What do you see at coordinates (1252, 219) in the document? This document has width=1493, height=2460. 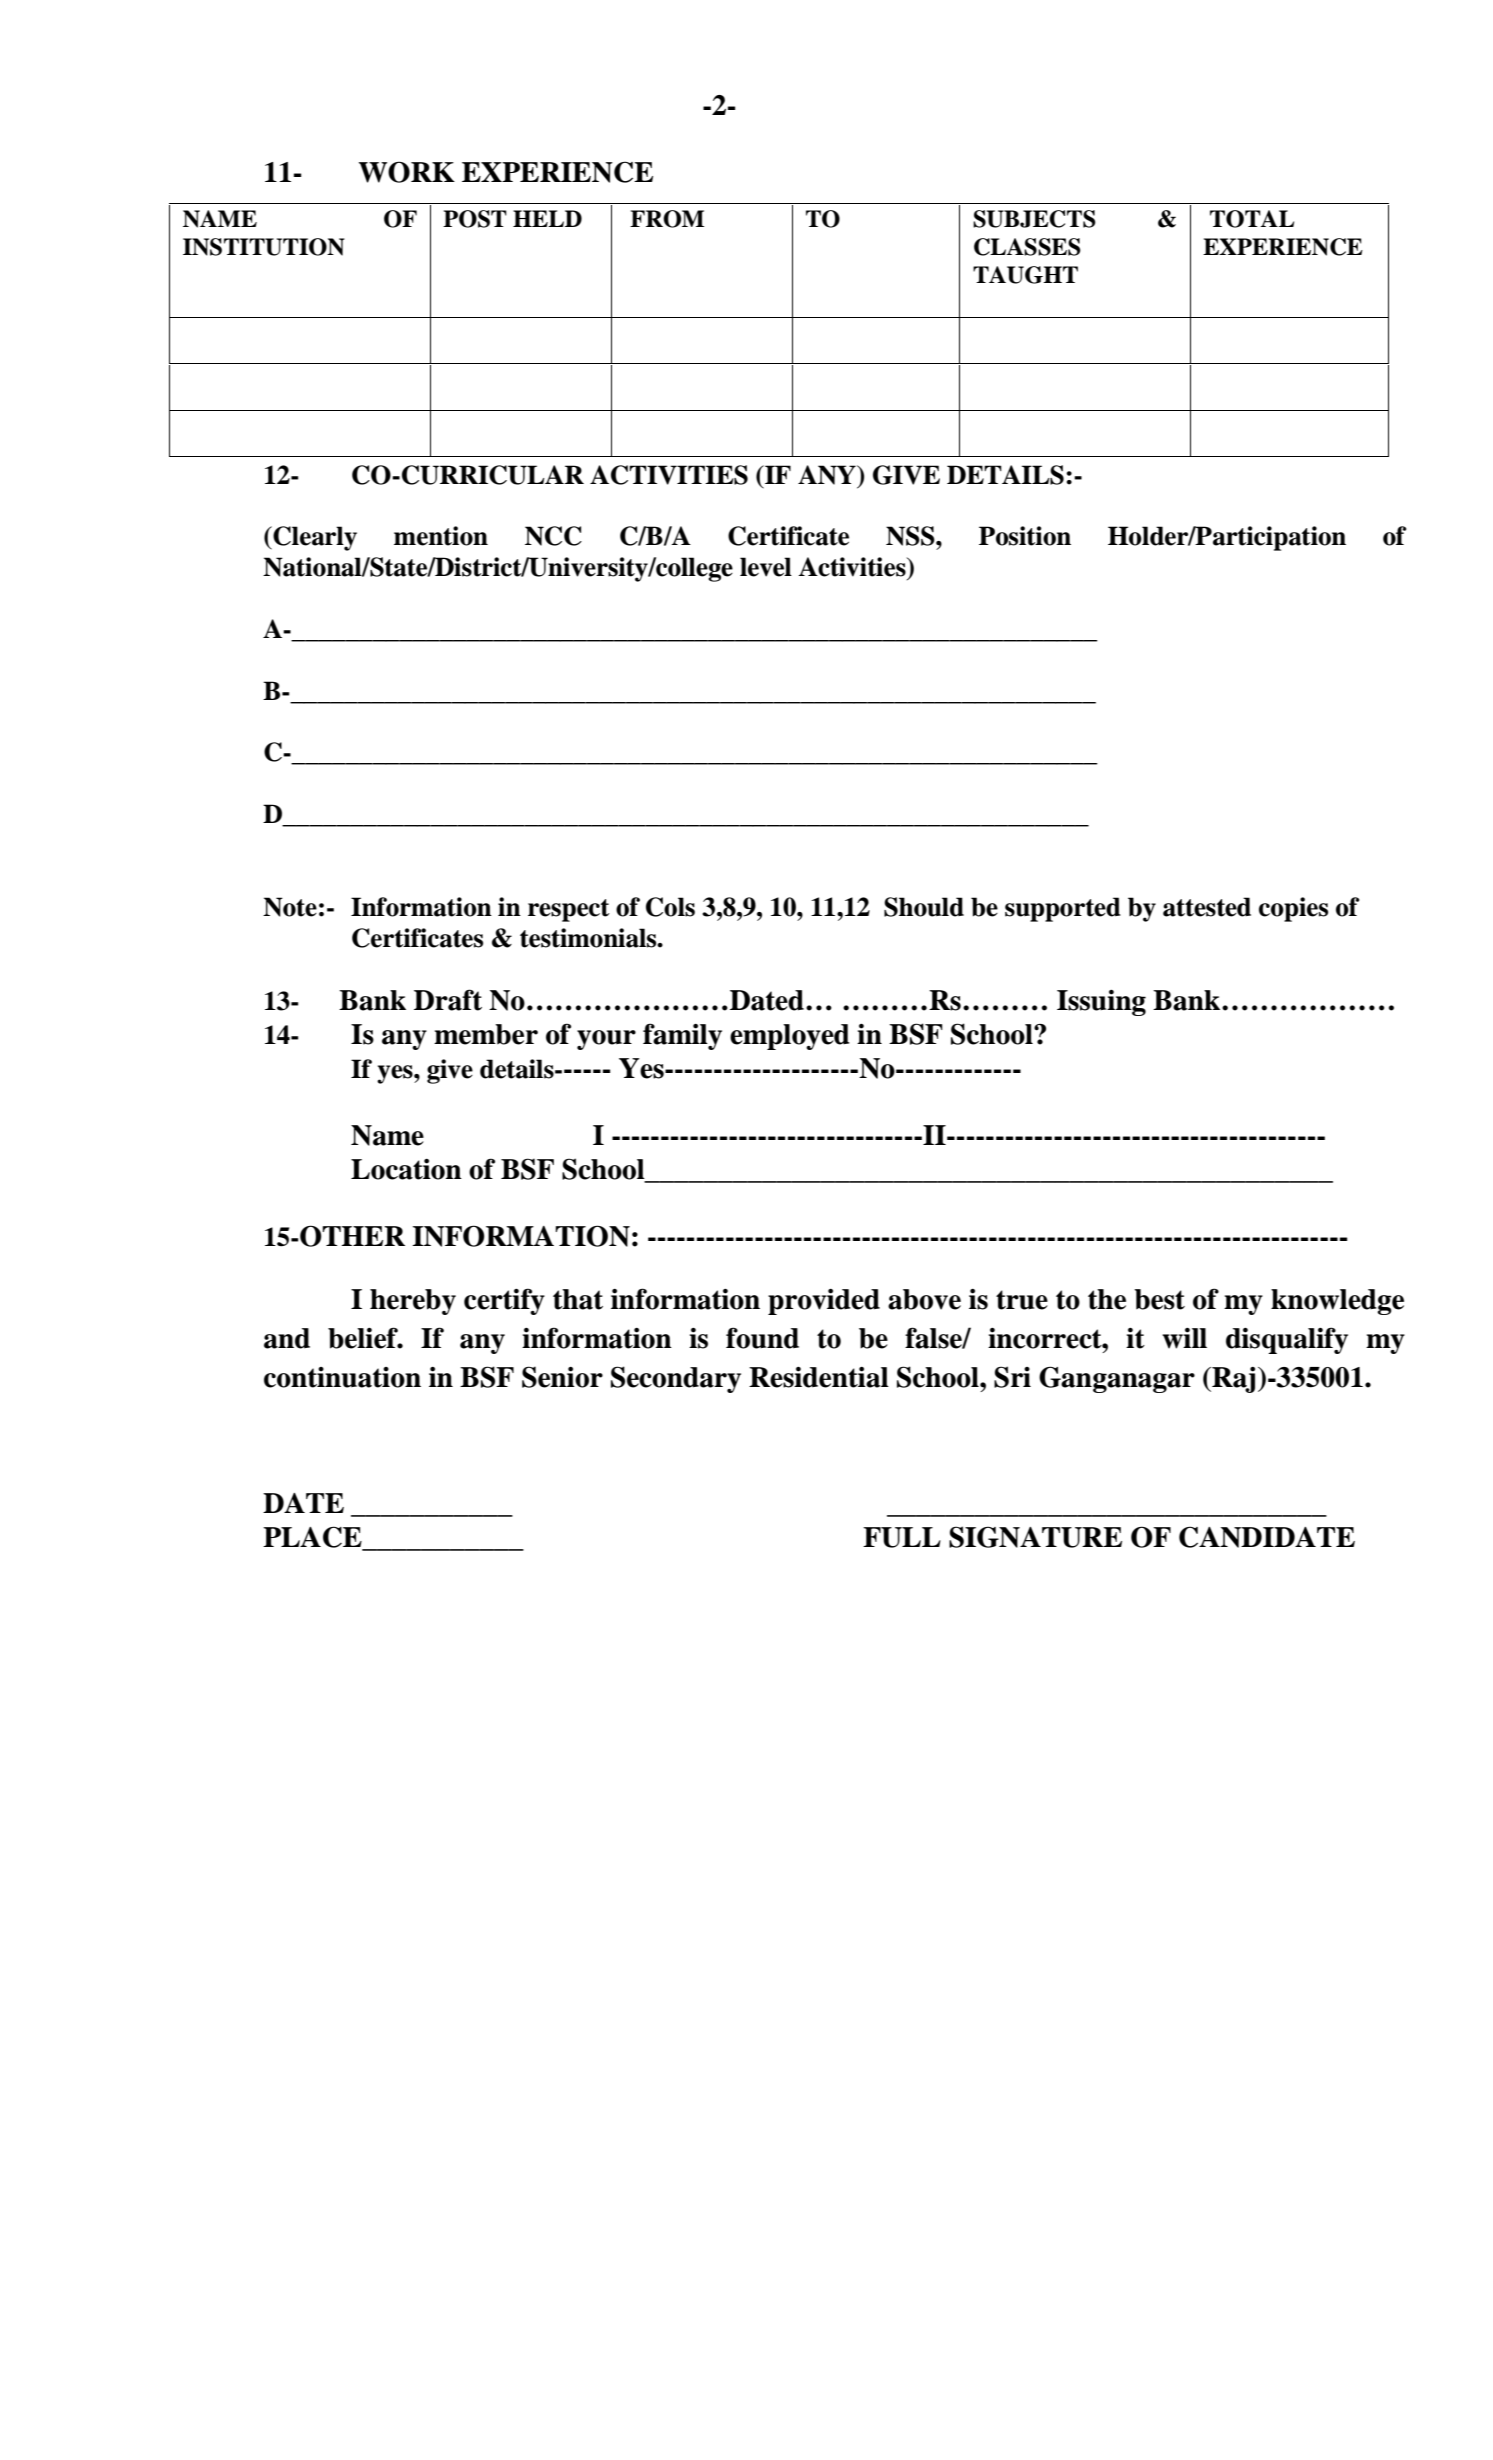 I see `TOTAL` at bounding box center [1252, 219].
